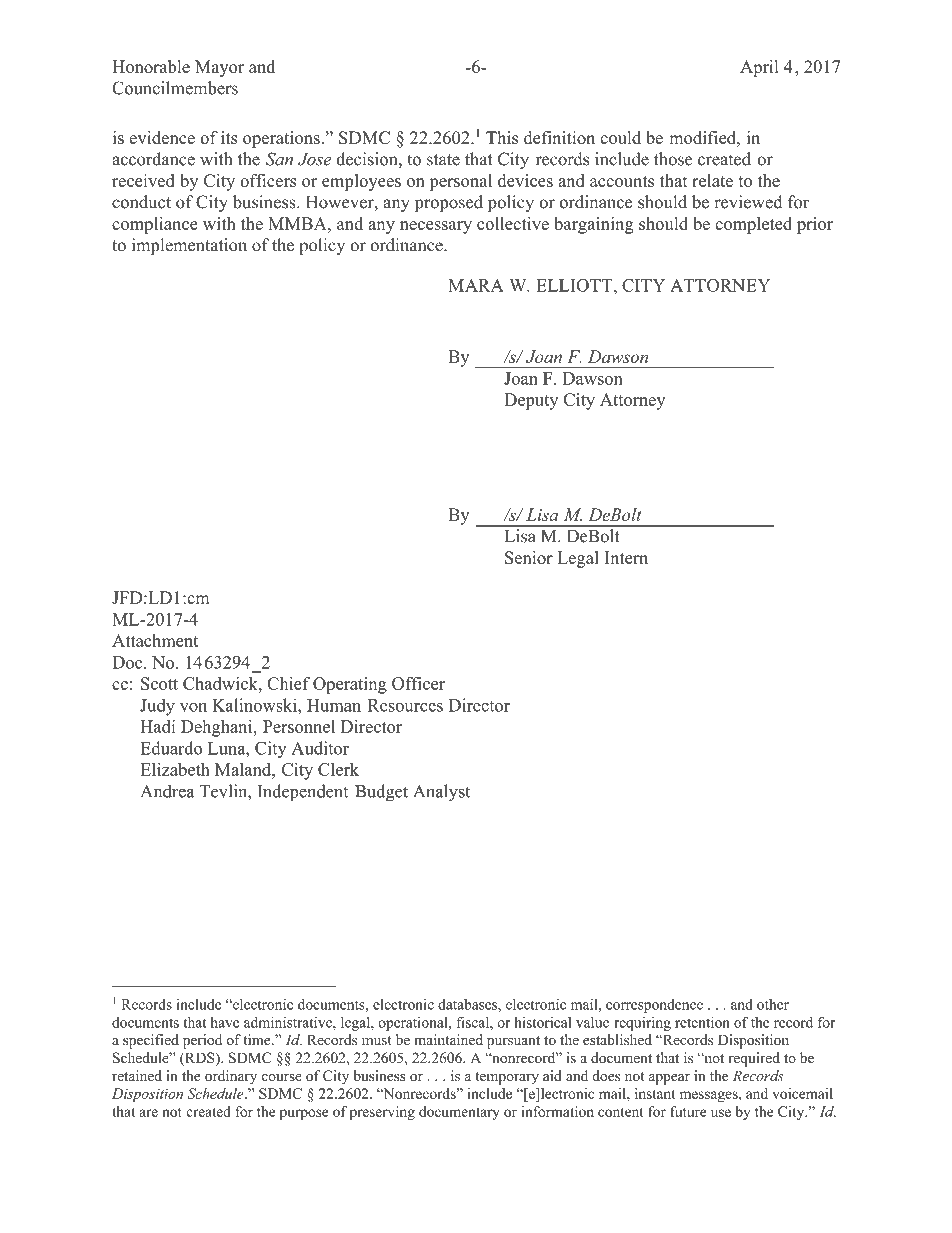 The image size is (952, 1233). Describe the element at coordinates (502, 137) in the screenshot. I see `This` at that location.
